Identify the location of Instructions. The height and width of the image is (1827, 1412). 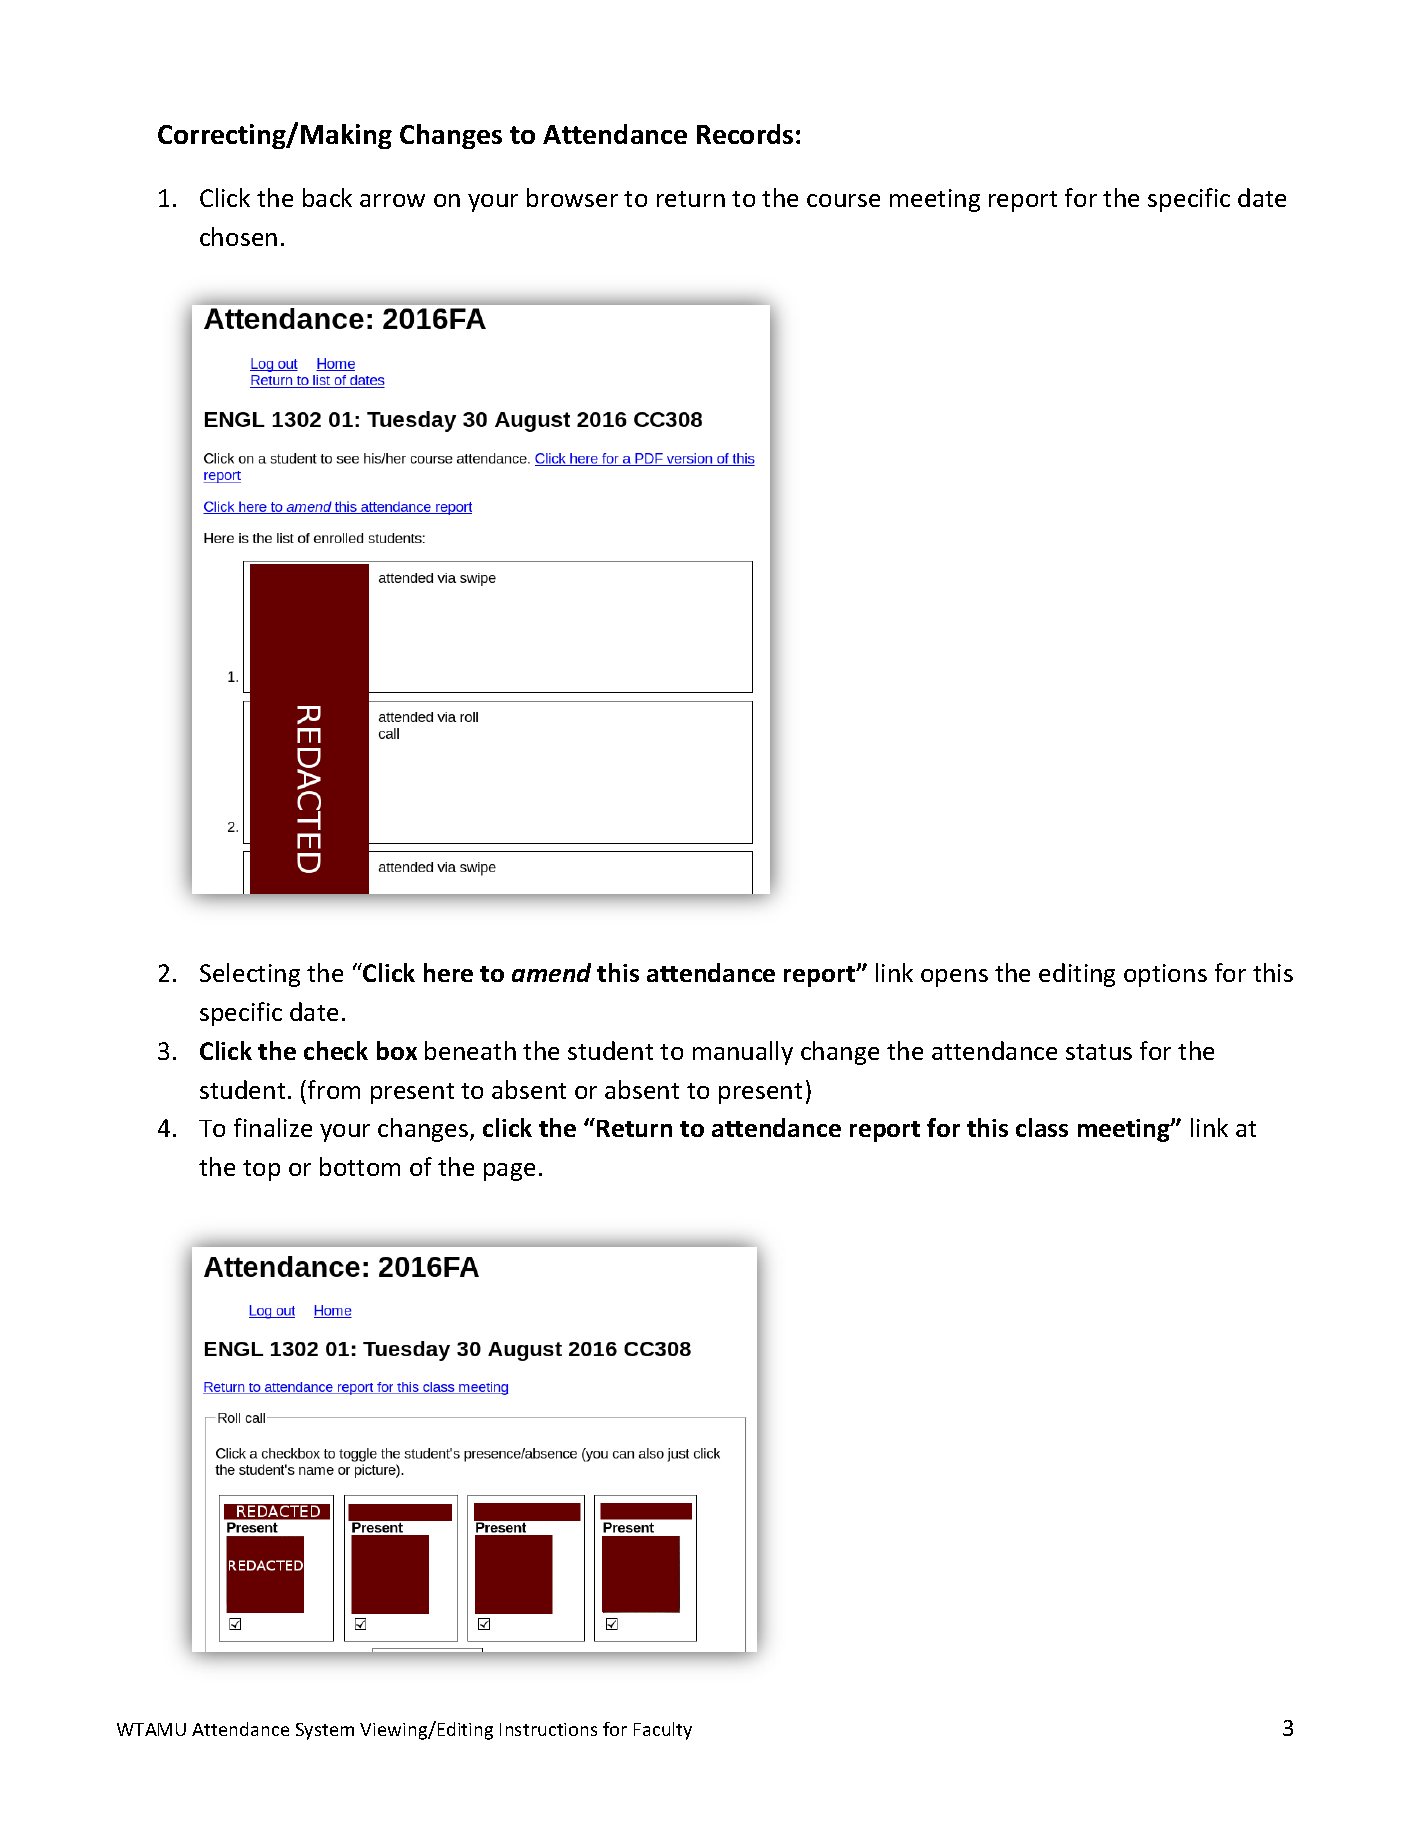
(548, 1729).
